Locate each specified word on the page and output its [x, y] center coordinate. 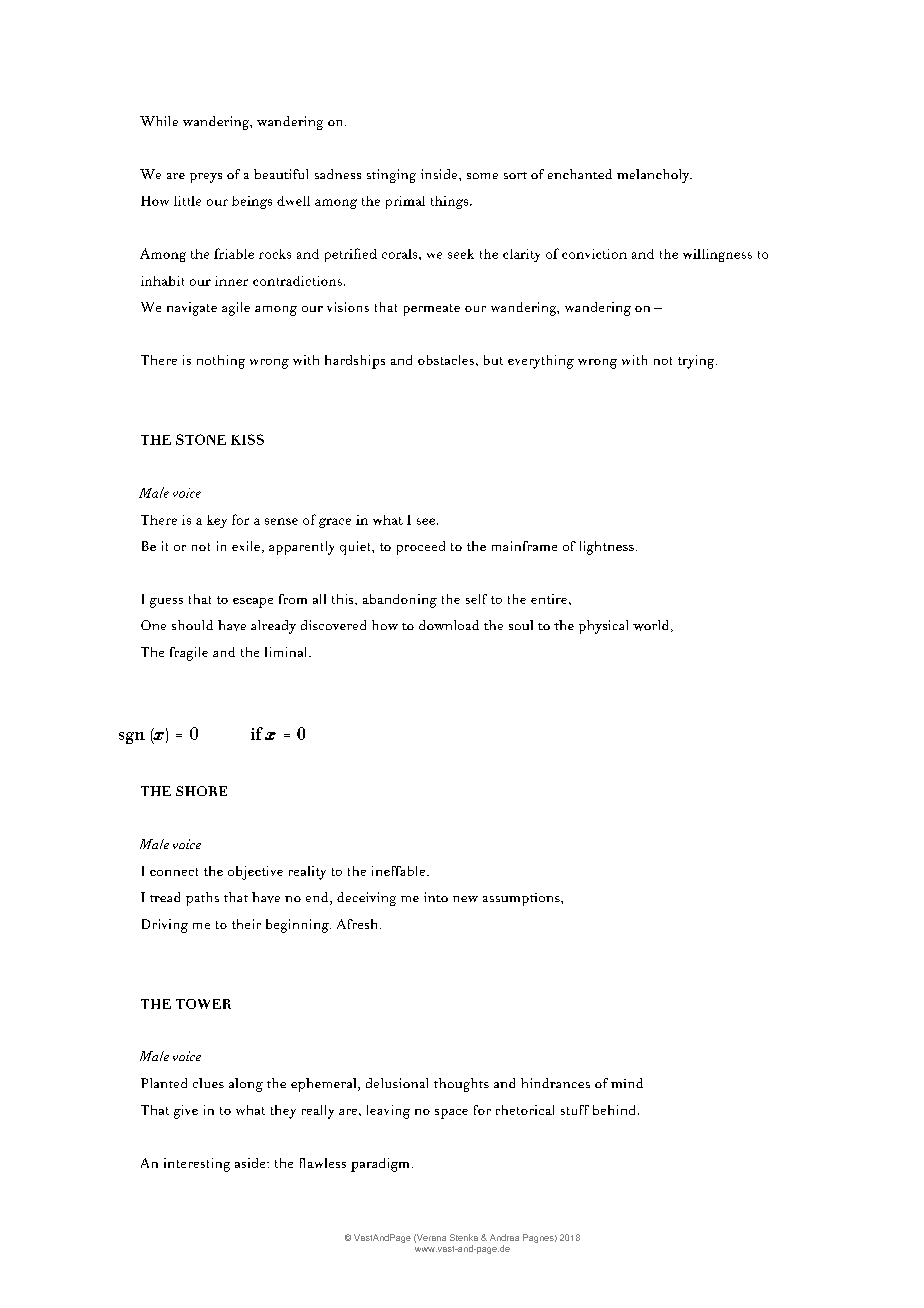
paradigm [380, 1165]
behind [614, 1110]
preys [206, 178]
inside [440, 174]
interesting [197, 1165]
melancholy [654, 176]
